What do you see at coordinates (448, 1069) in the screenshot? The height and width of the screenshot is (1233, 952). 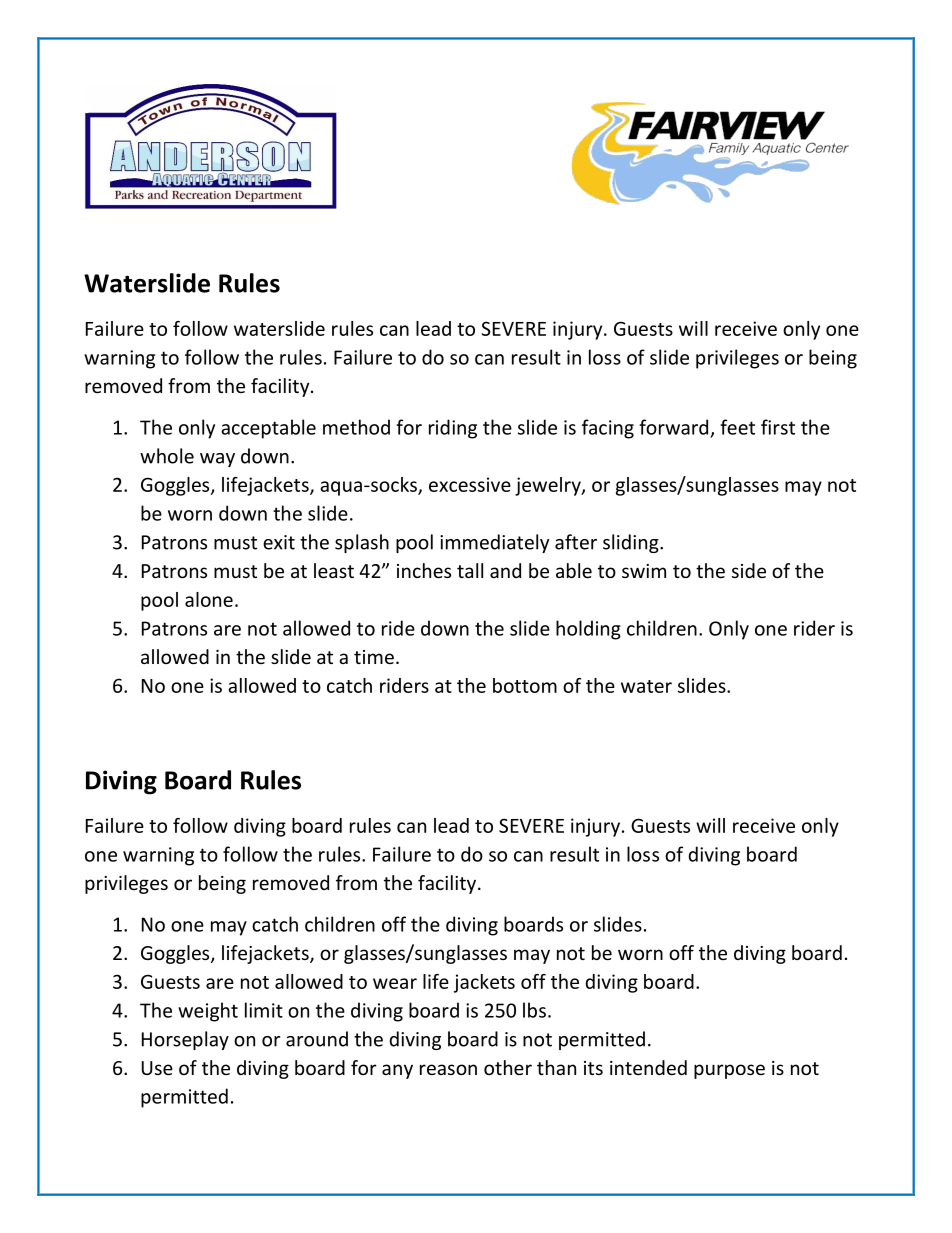 I see `reason` at bounding box center [448, 1069].
